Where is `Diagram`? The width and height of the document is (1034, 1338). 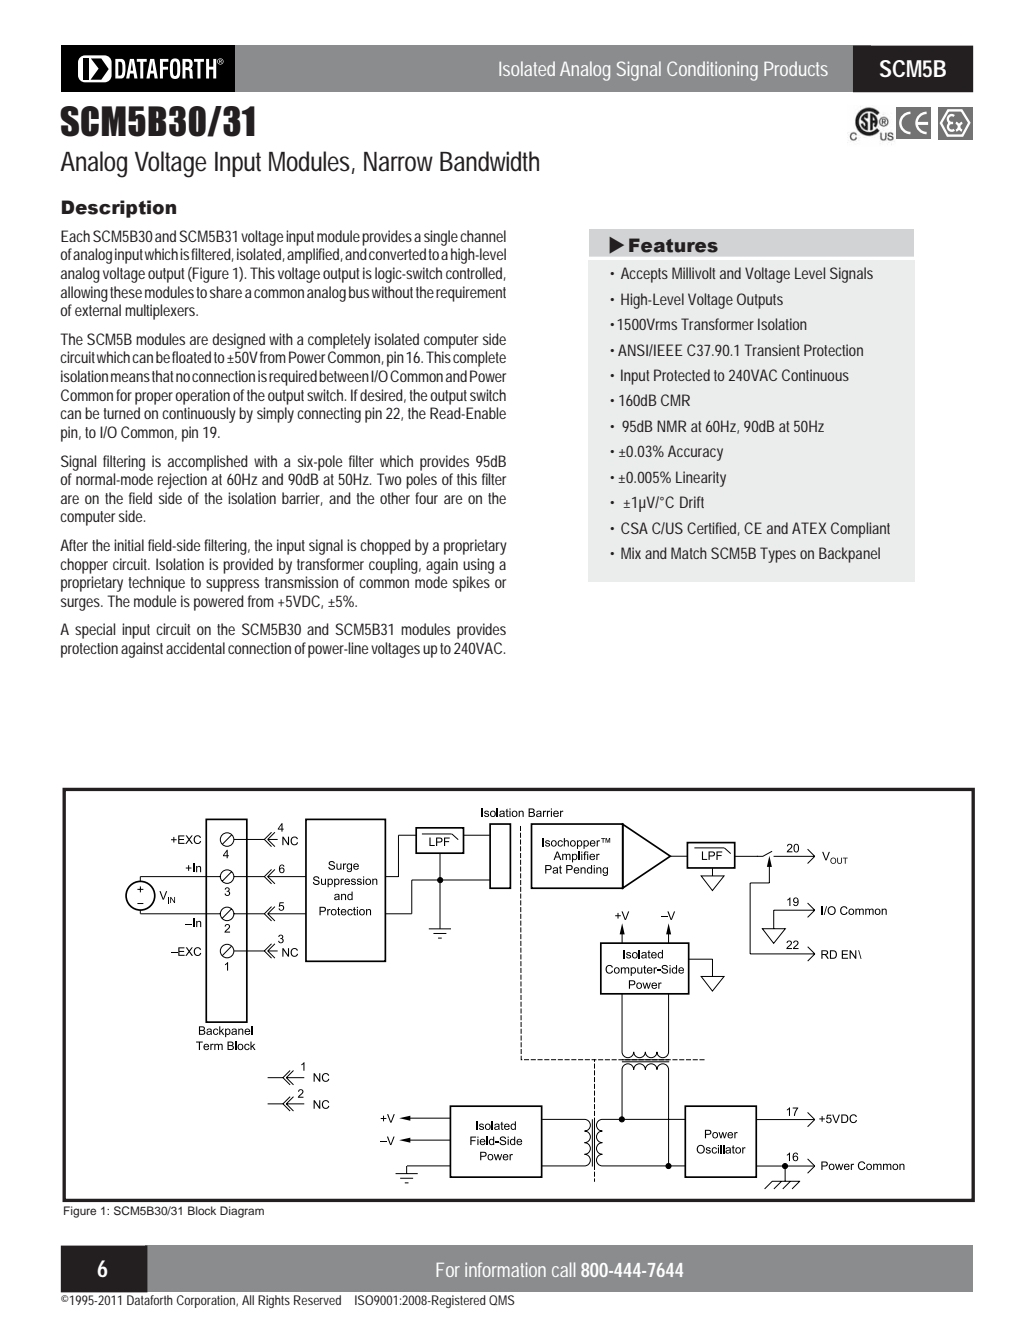 Diagram is located at coordinates (242, 1212).
